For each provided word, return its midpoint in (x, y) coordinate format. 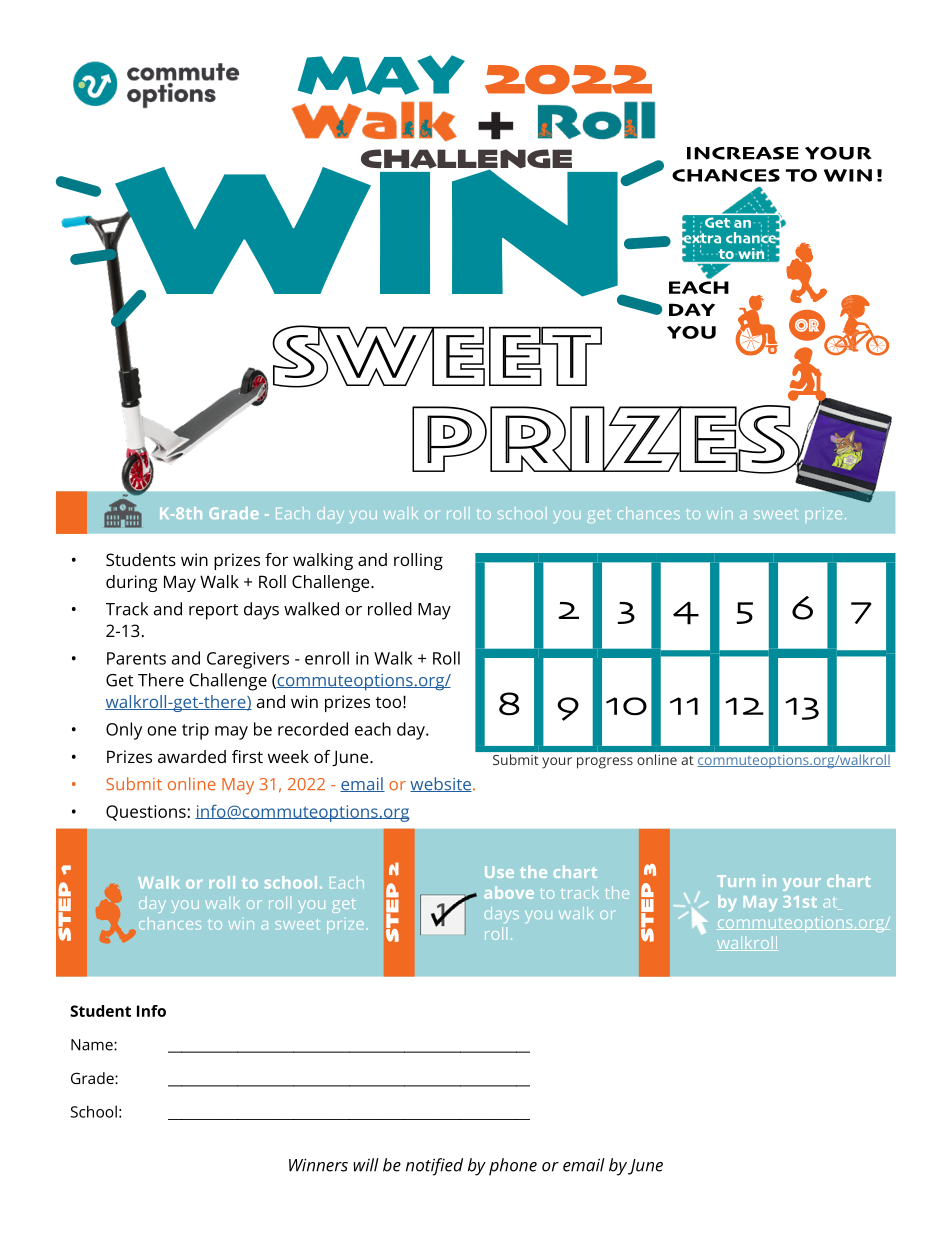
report (213, 612)
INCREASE (743, 153)
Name (93, 1045)
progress (605, 763)
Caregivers (248, 660)
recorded (313, 729)
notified (434, 1167)
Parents (136, 658)
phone (513, 1167)
